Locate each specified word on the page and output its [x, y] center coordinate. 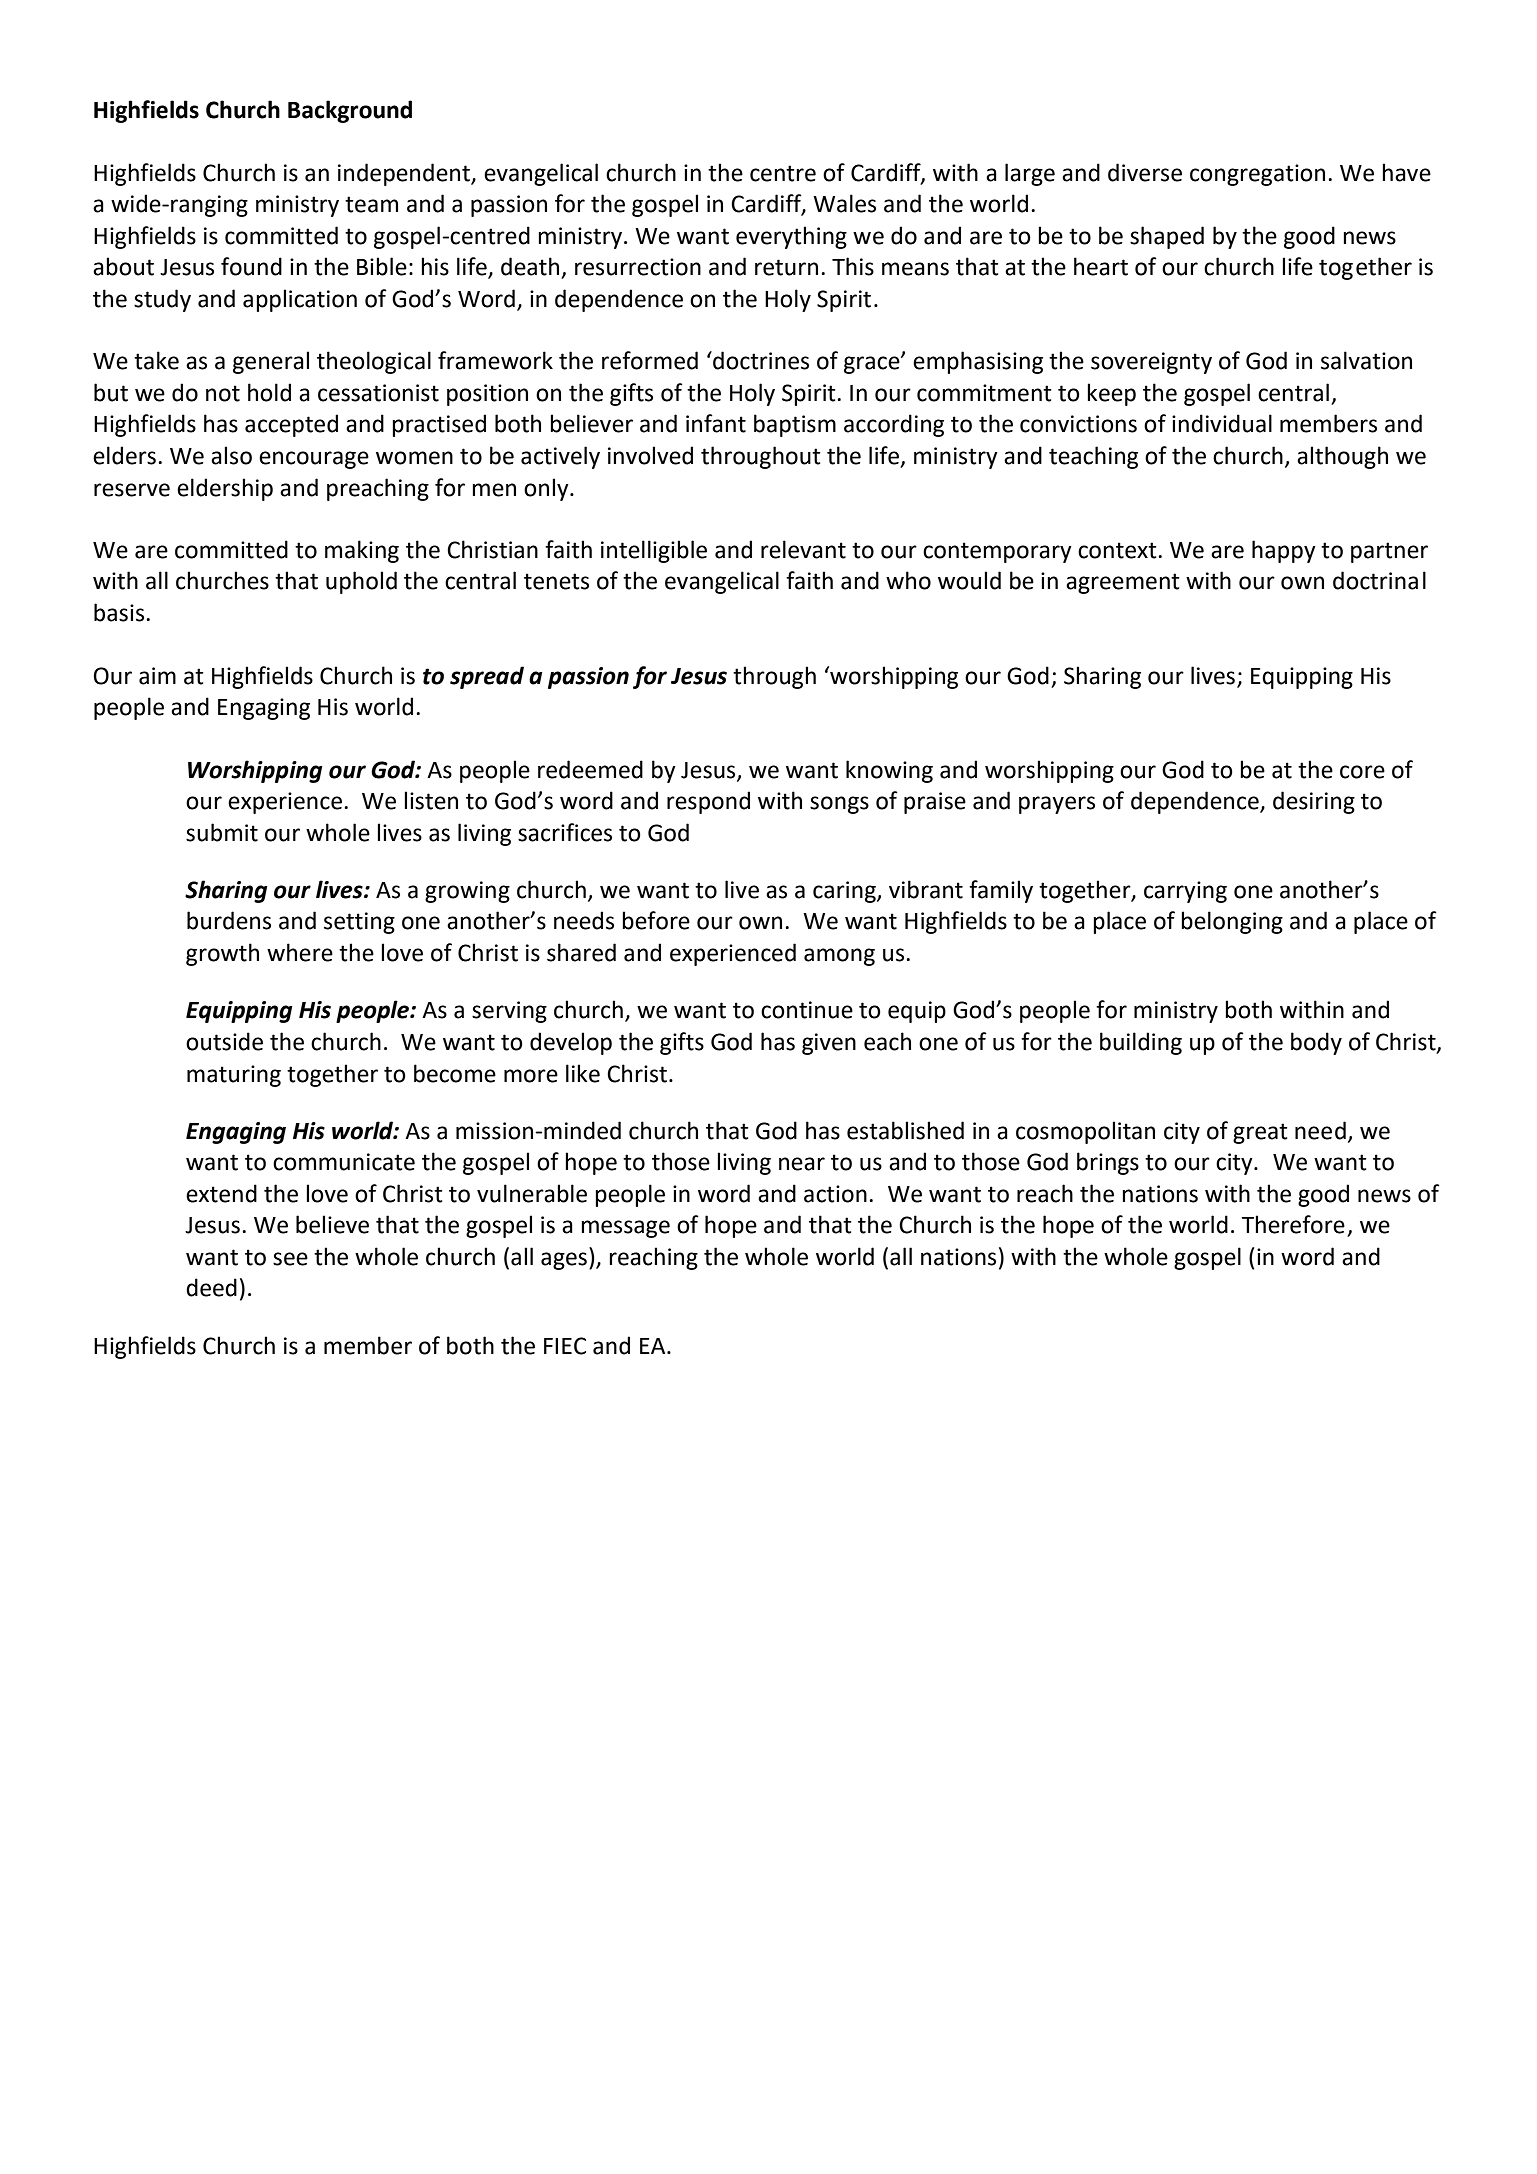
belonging [1232, 922]
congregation [1257, 175]
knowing [889, 771]
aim [157, 676]
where [300, 952]
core [1362, 772]
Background [350, 111]
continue [807, 1010]
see [290, 1259]
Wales [844, 203]
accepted [291, 425]
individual [1222, 423]
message [625, 1229]
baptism [795, 425]
